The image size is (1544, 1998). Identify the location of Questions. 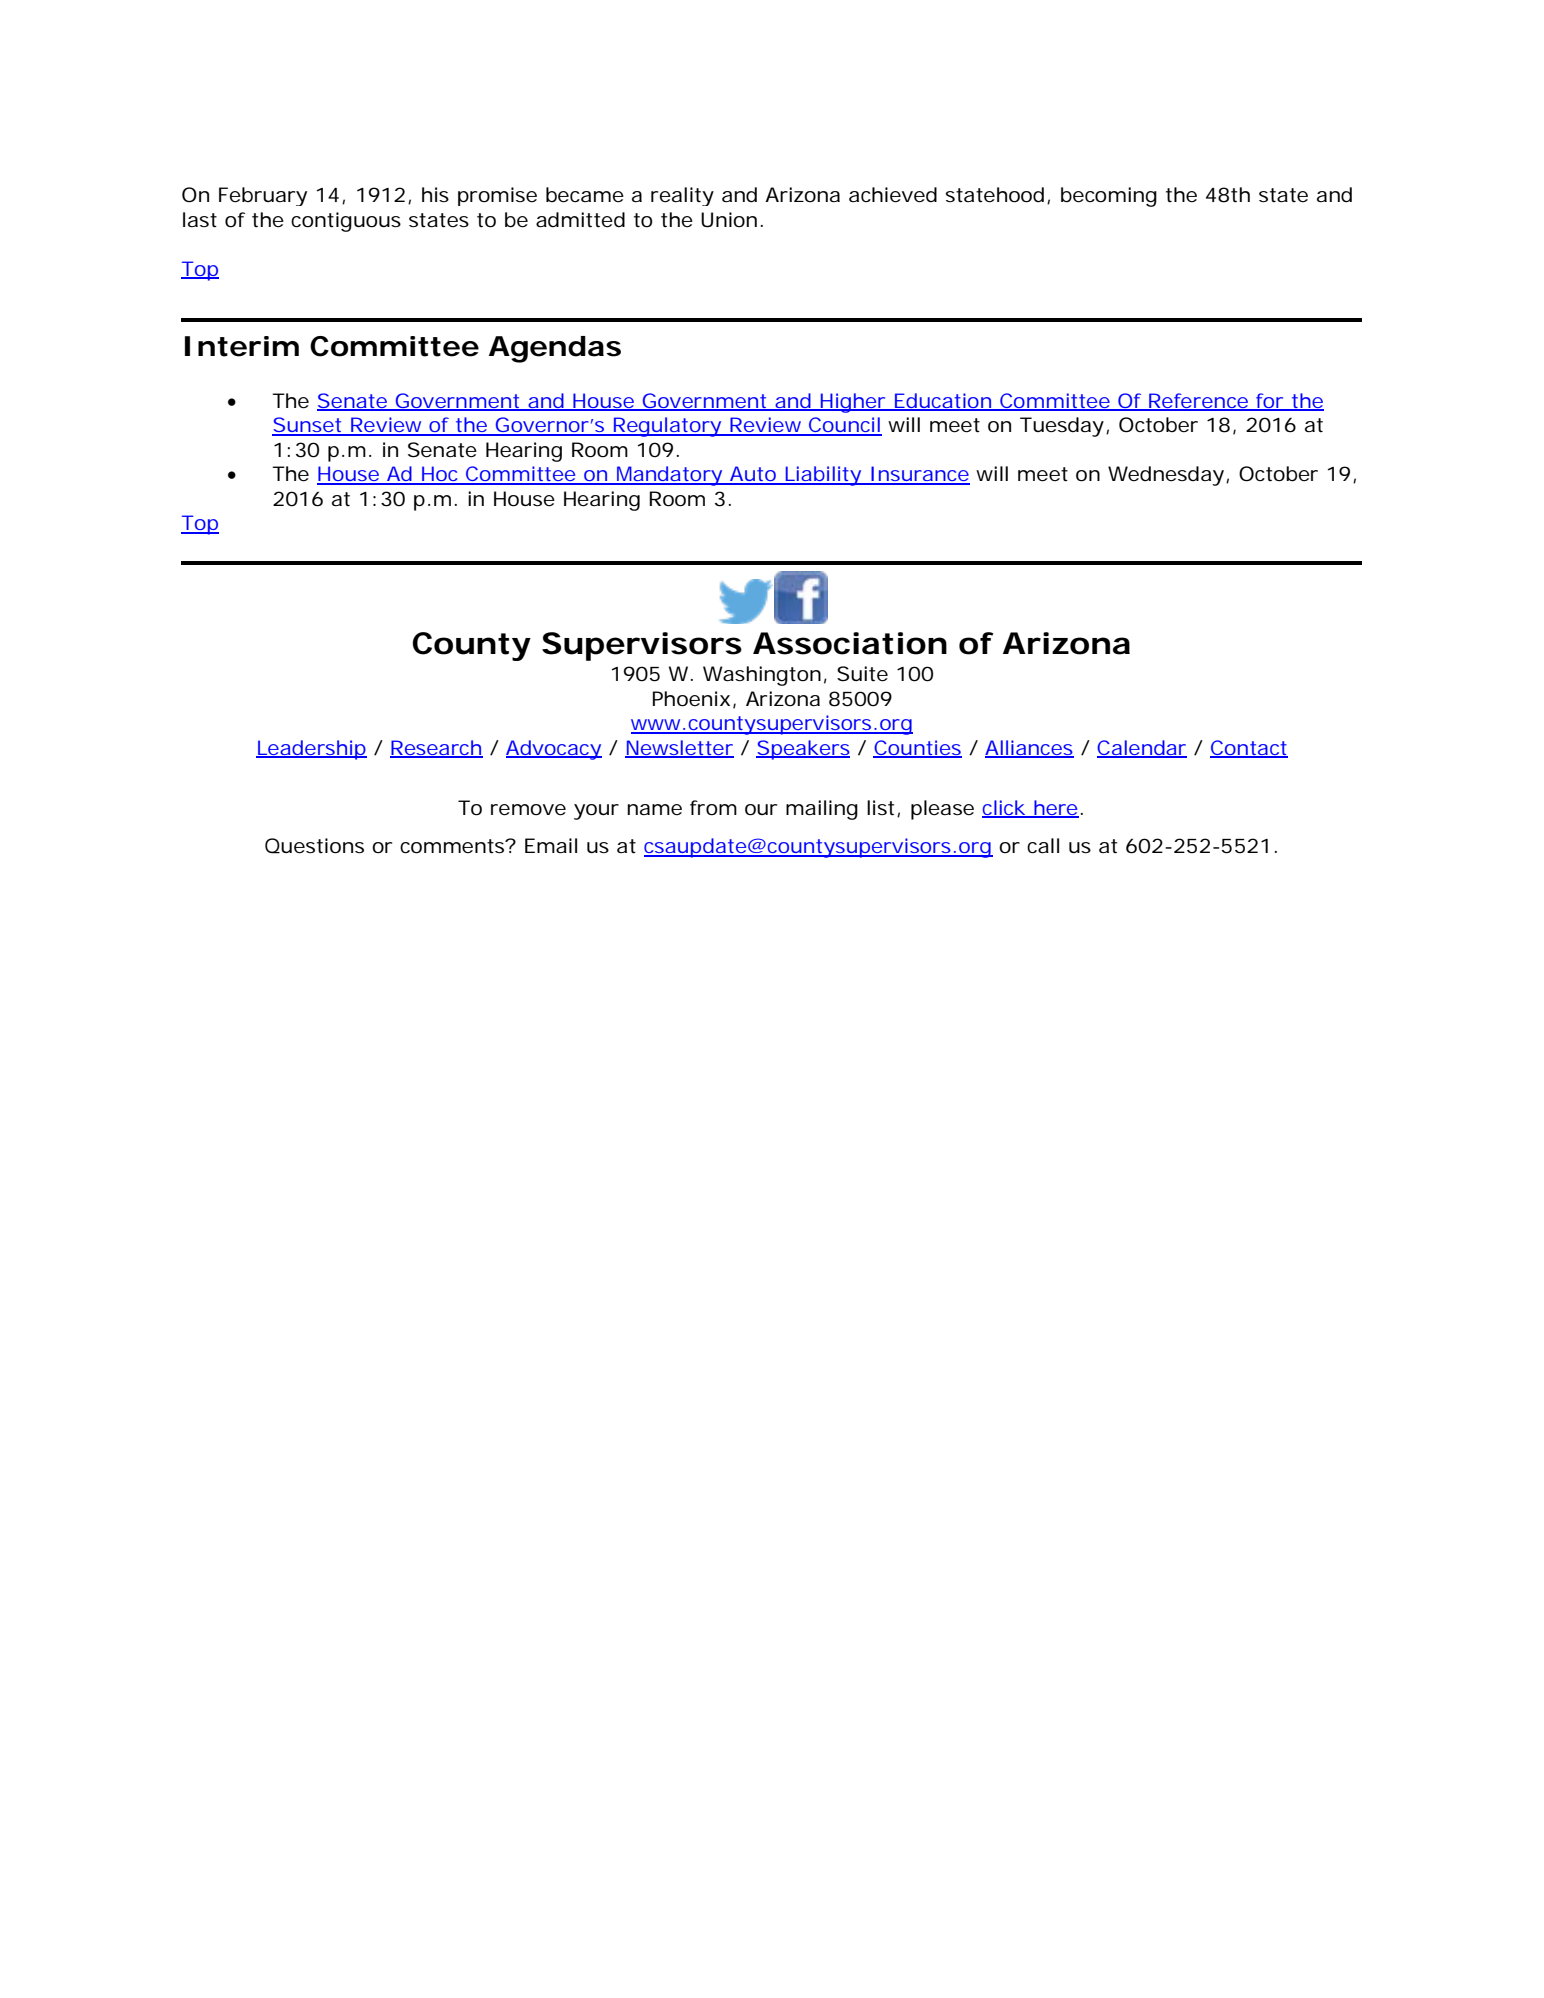
(314, 846).
